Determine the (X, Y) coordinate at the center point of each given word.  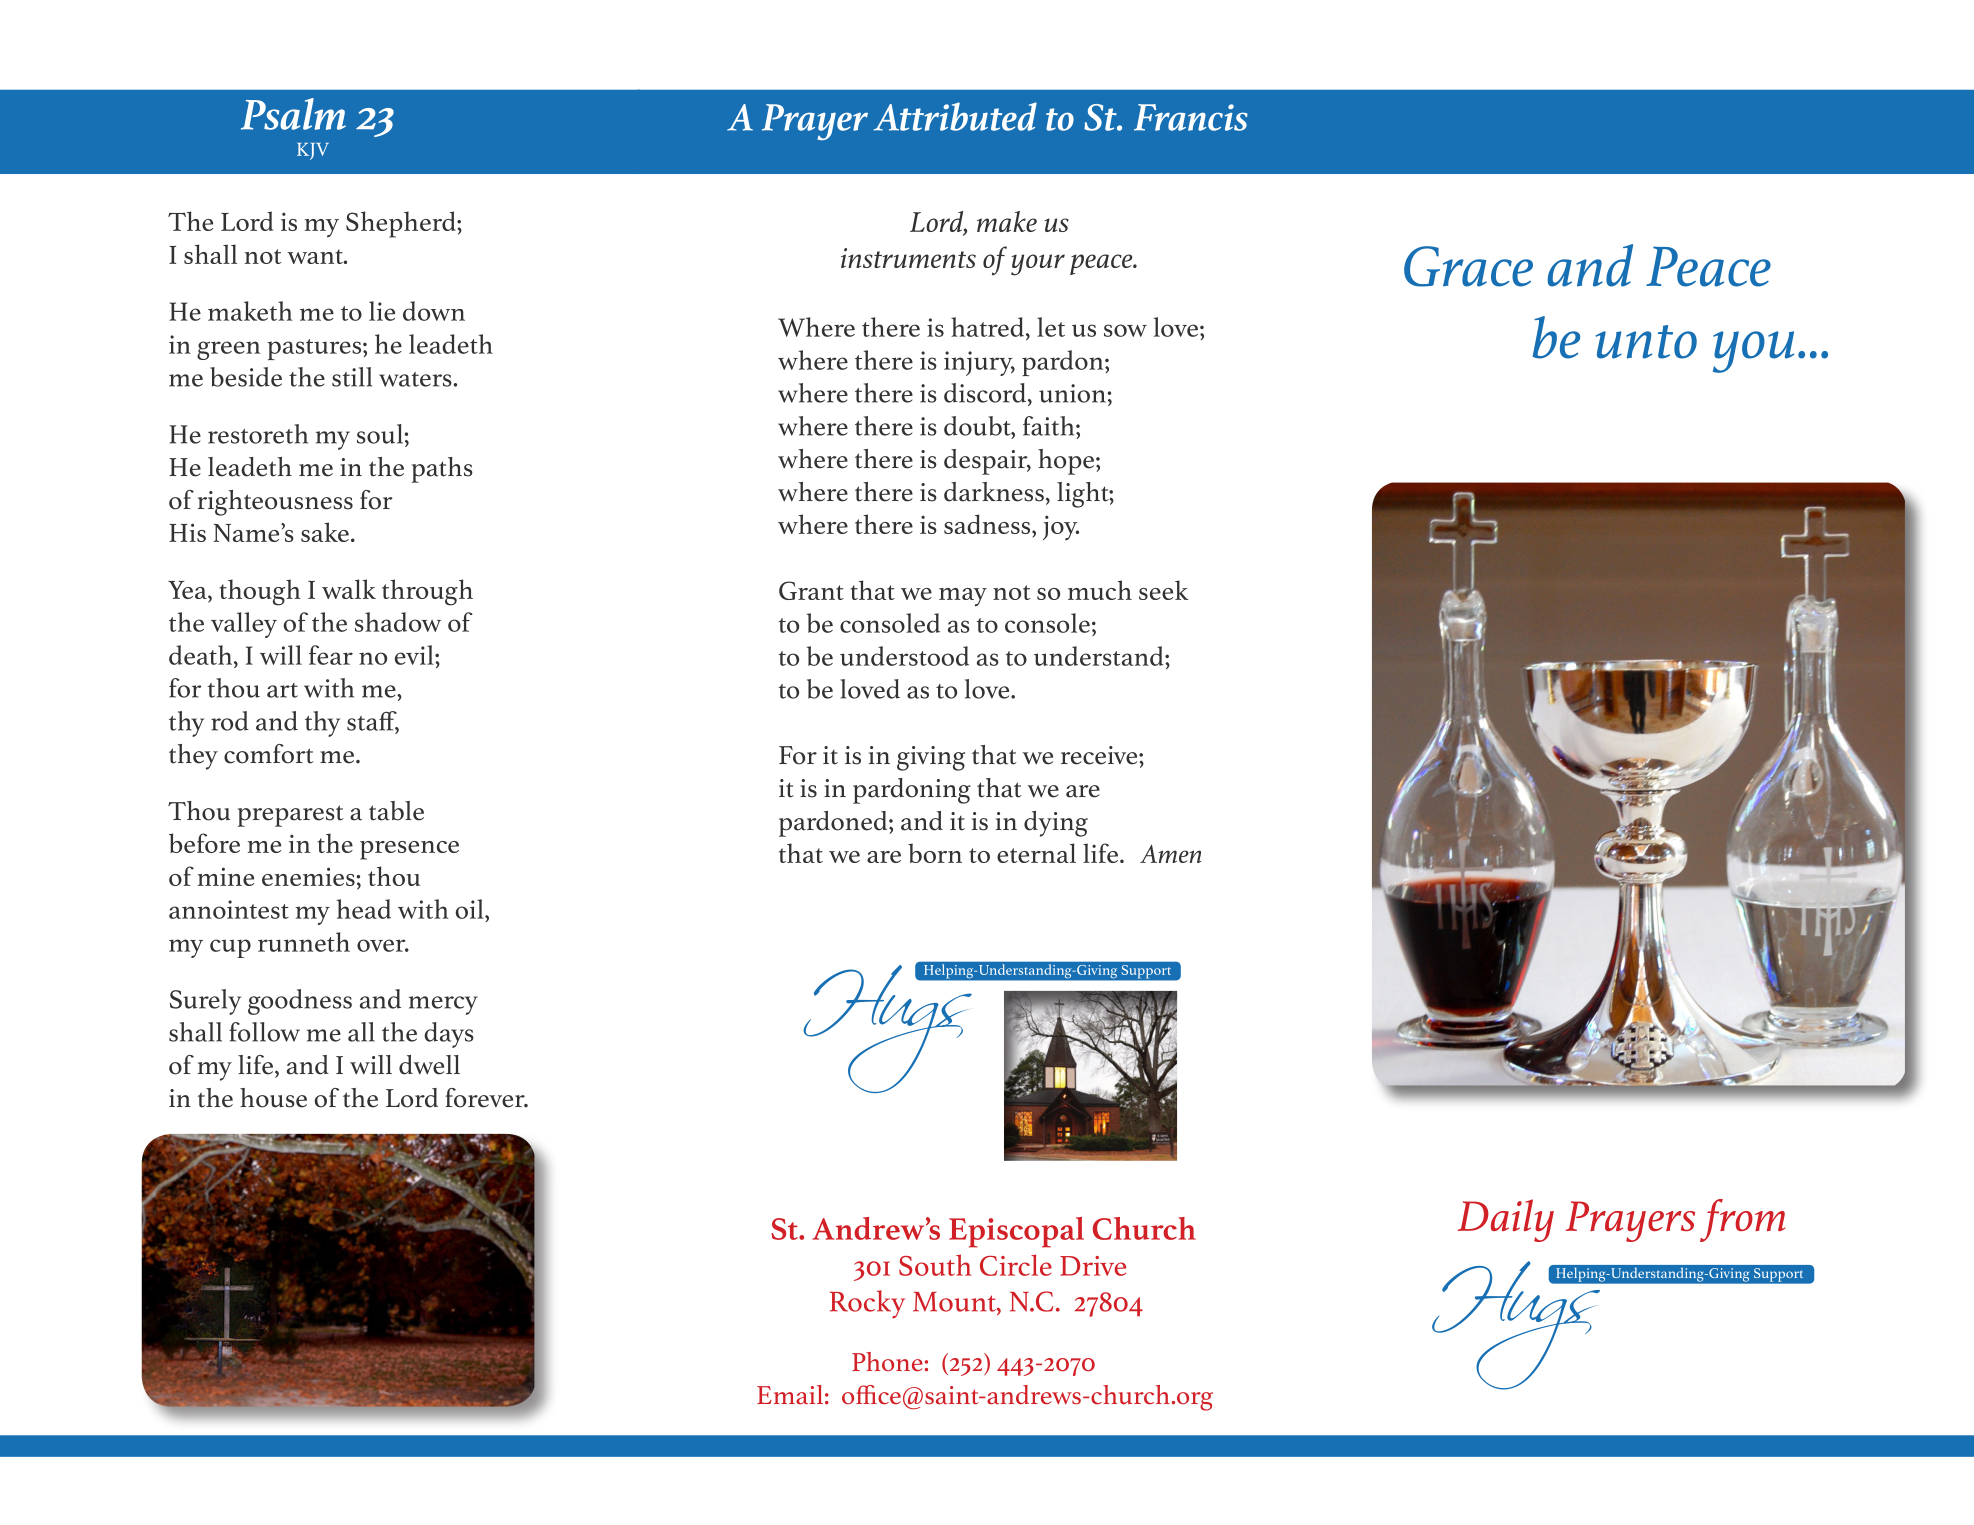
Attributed (955, 116)
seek (1163, 590)
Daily (1506, 1220)
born (935, 853)
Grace (1468, 266)
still (352, 377)
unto (1646, 342)
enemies (309, 876)
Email (790, 1394)
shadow (398, 622)
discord (985, 393)
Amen (1171, 853)
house (273, 1098)
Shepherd (402, 224)
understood (904, 656)
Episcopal (1016, 1232)
